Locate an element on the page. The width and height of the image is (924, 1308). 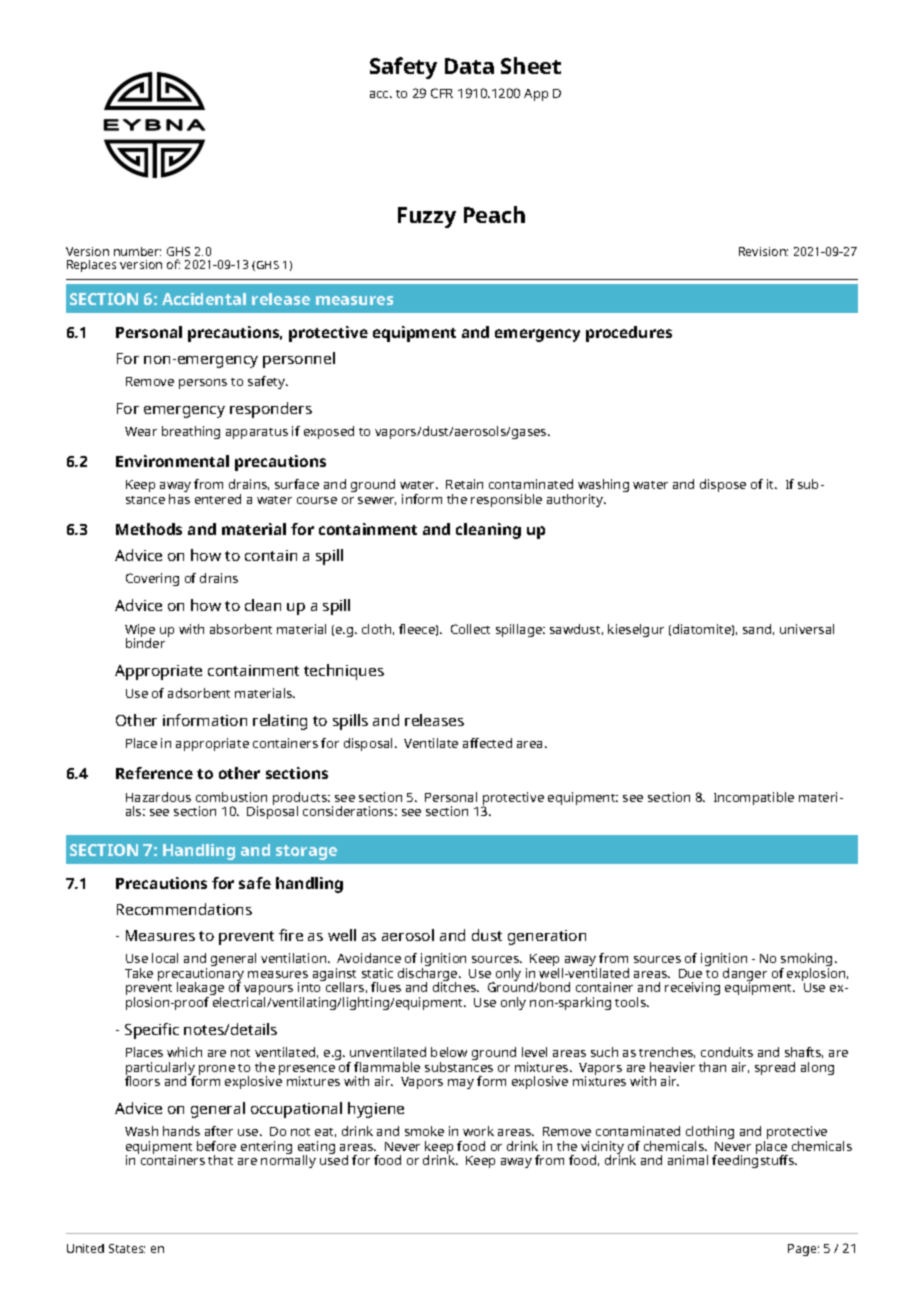
Hazardous is located at coordinates (158, 797).
